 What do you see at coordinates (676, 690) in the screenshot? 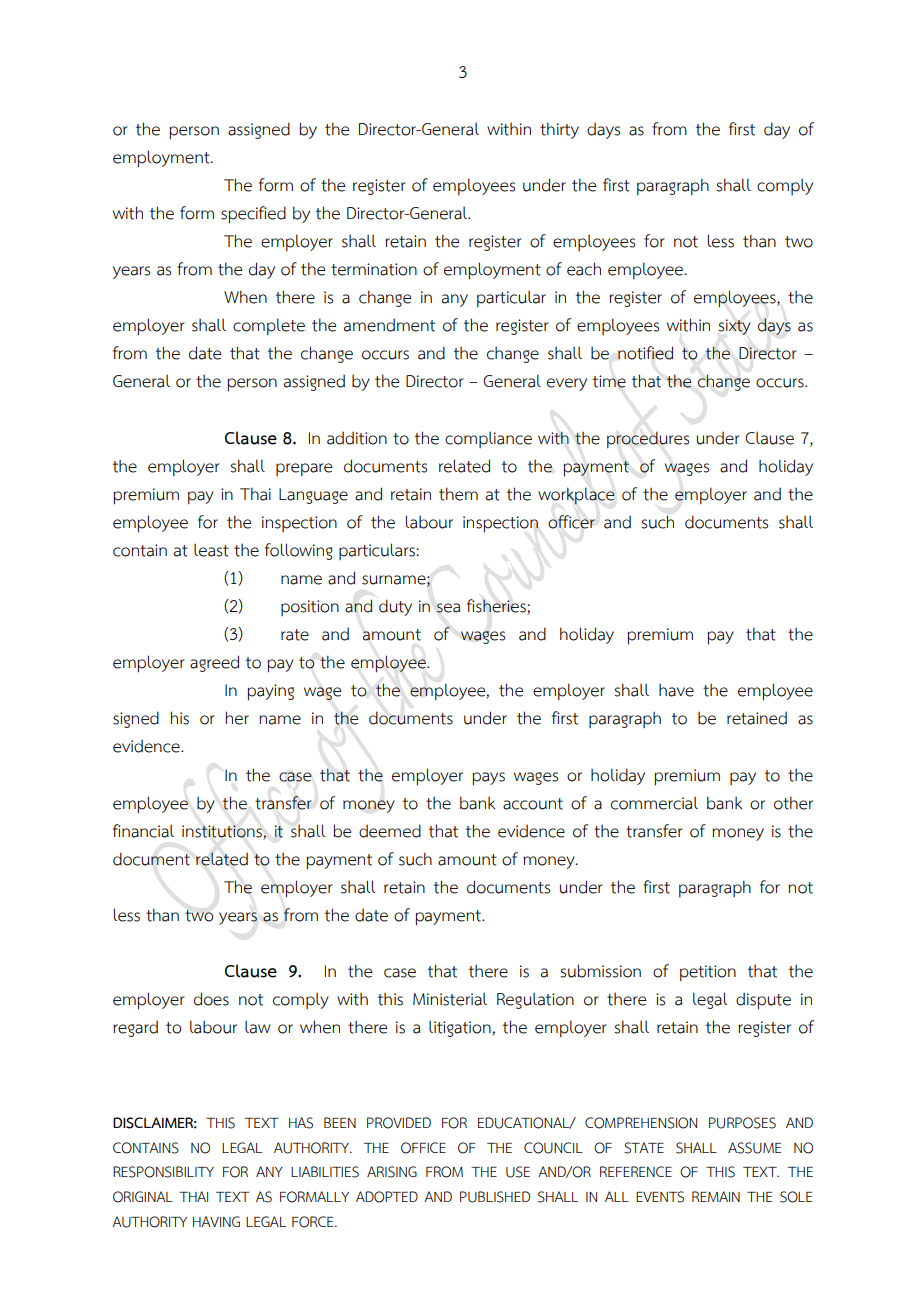
I see `have` at bounding box center [676, 690].
